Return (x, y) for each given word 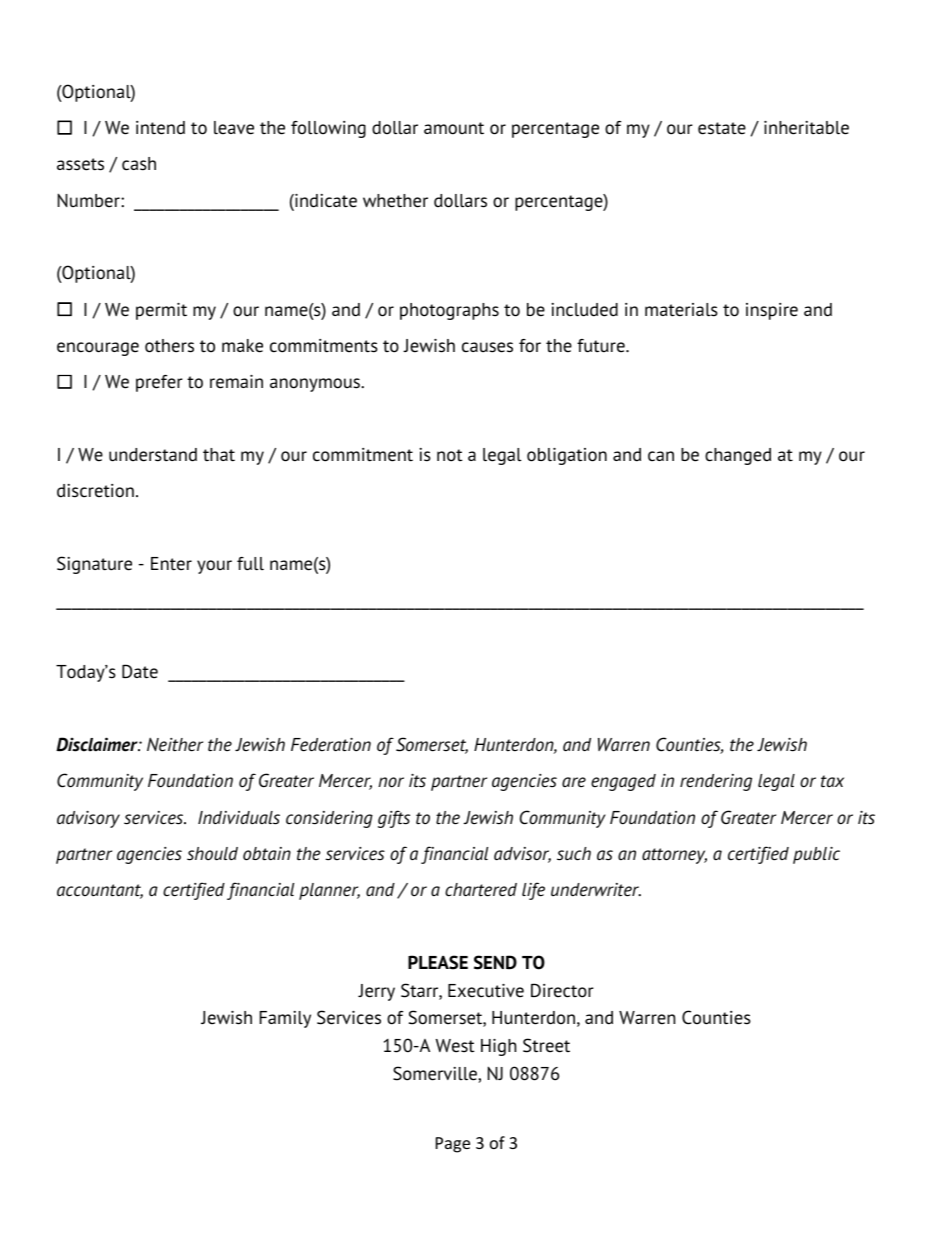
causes (487, 347)
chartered (481, 890)
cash (139, 164)
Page (453, 1145)
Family (285, 1019)
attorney (674, 856)
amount (454, 128)
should (212, 854)
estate (722, 128)
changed (738, 456)
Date (140, 671)
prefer (159, 383)
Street (546, 1045)
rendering (716, 782)
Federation (331, 745)
